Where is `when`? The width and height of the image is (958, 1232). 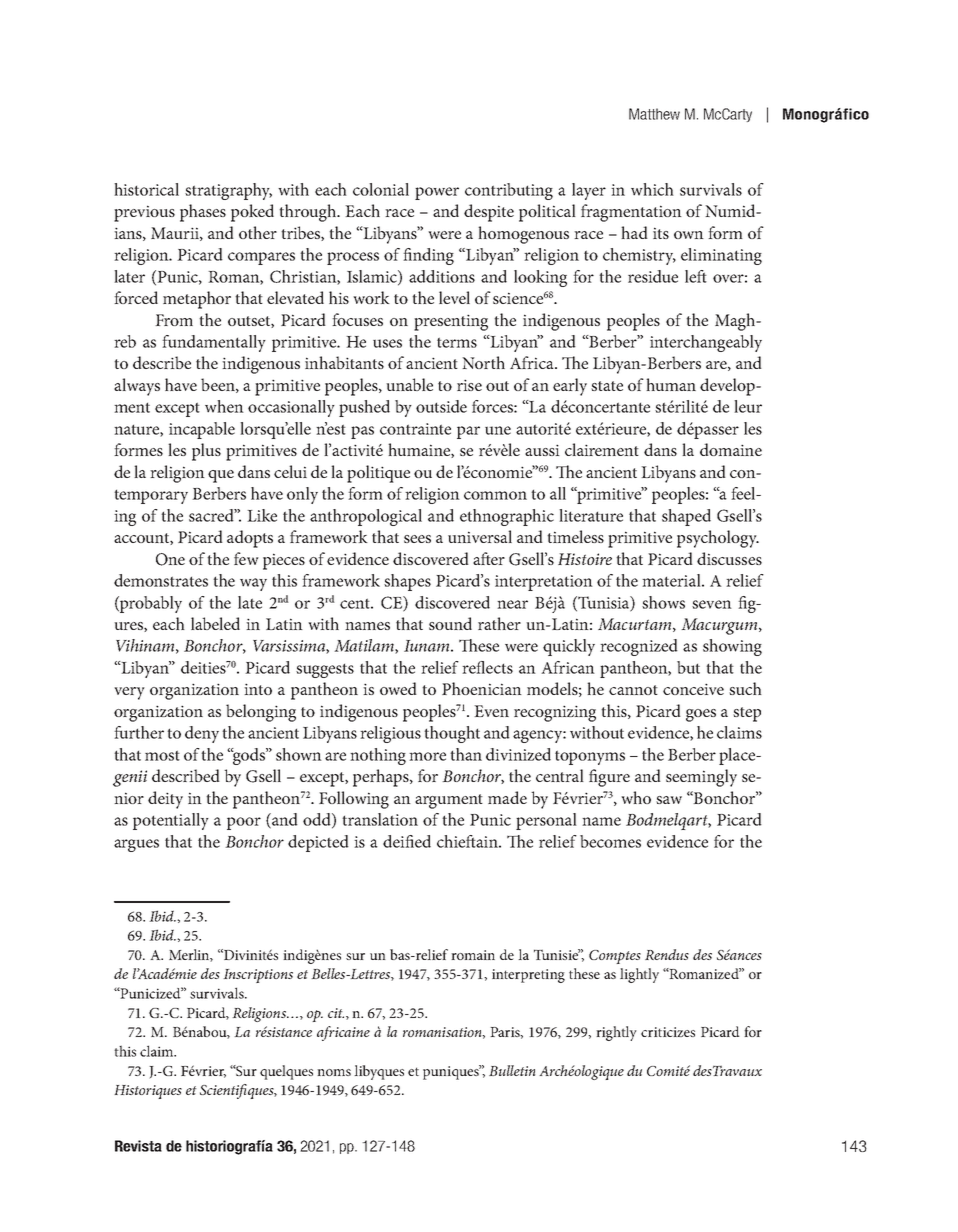
when is located at coordinates (224, 406).
